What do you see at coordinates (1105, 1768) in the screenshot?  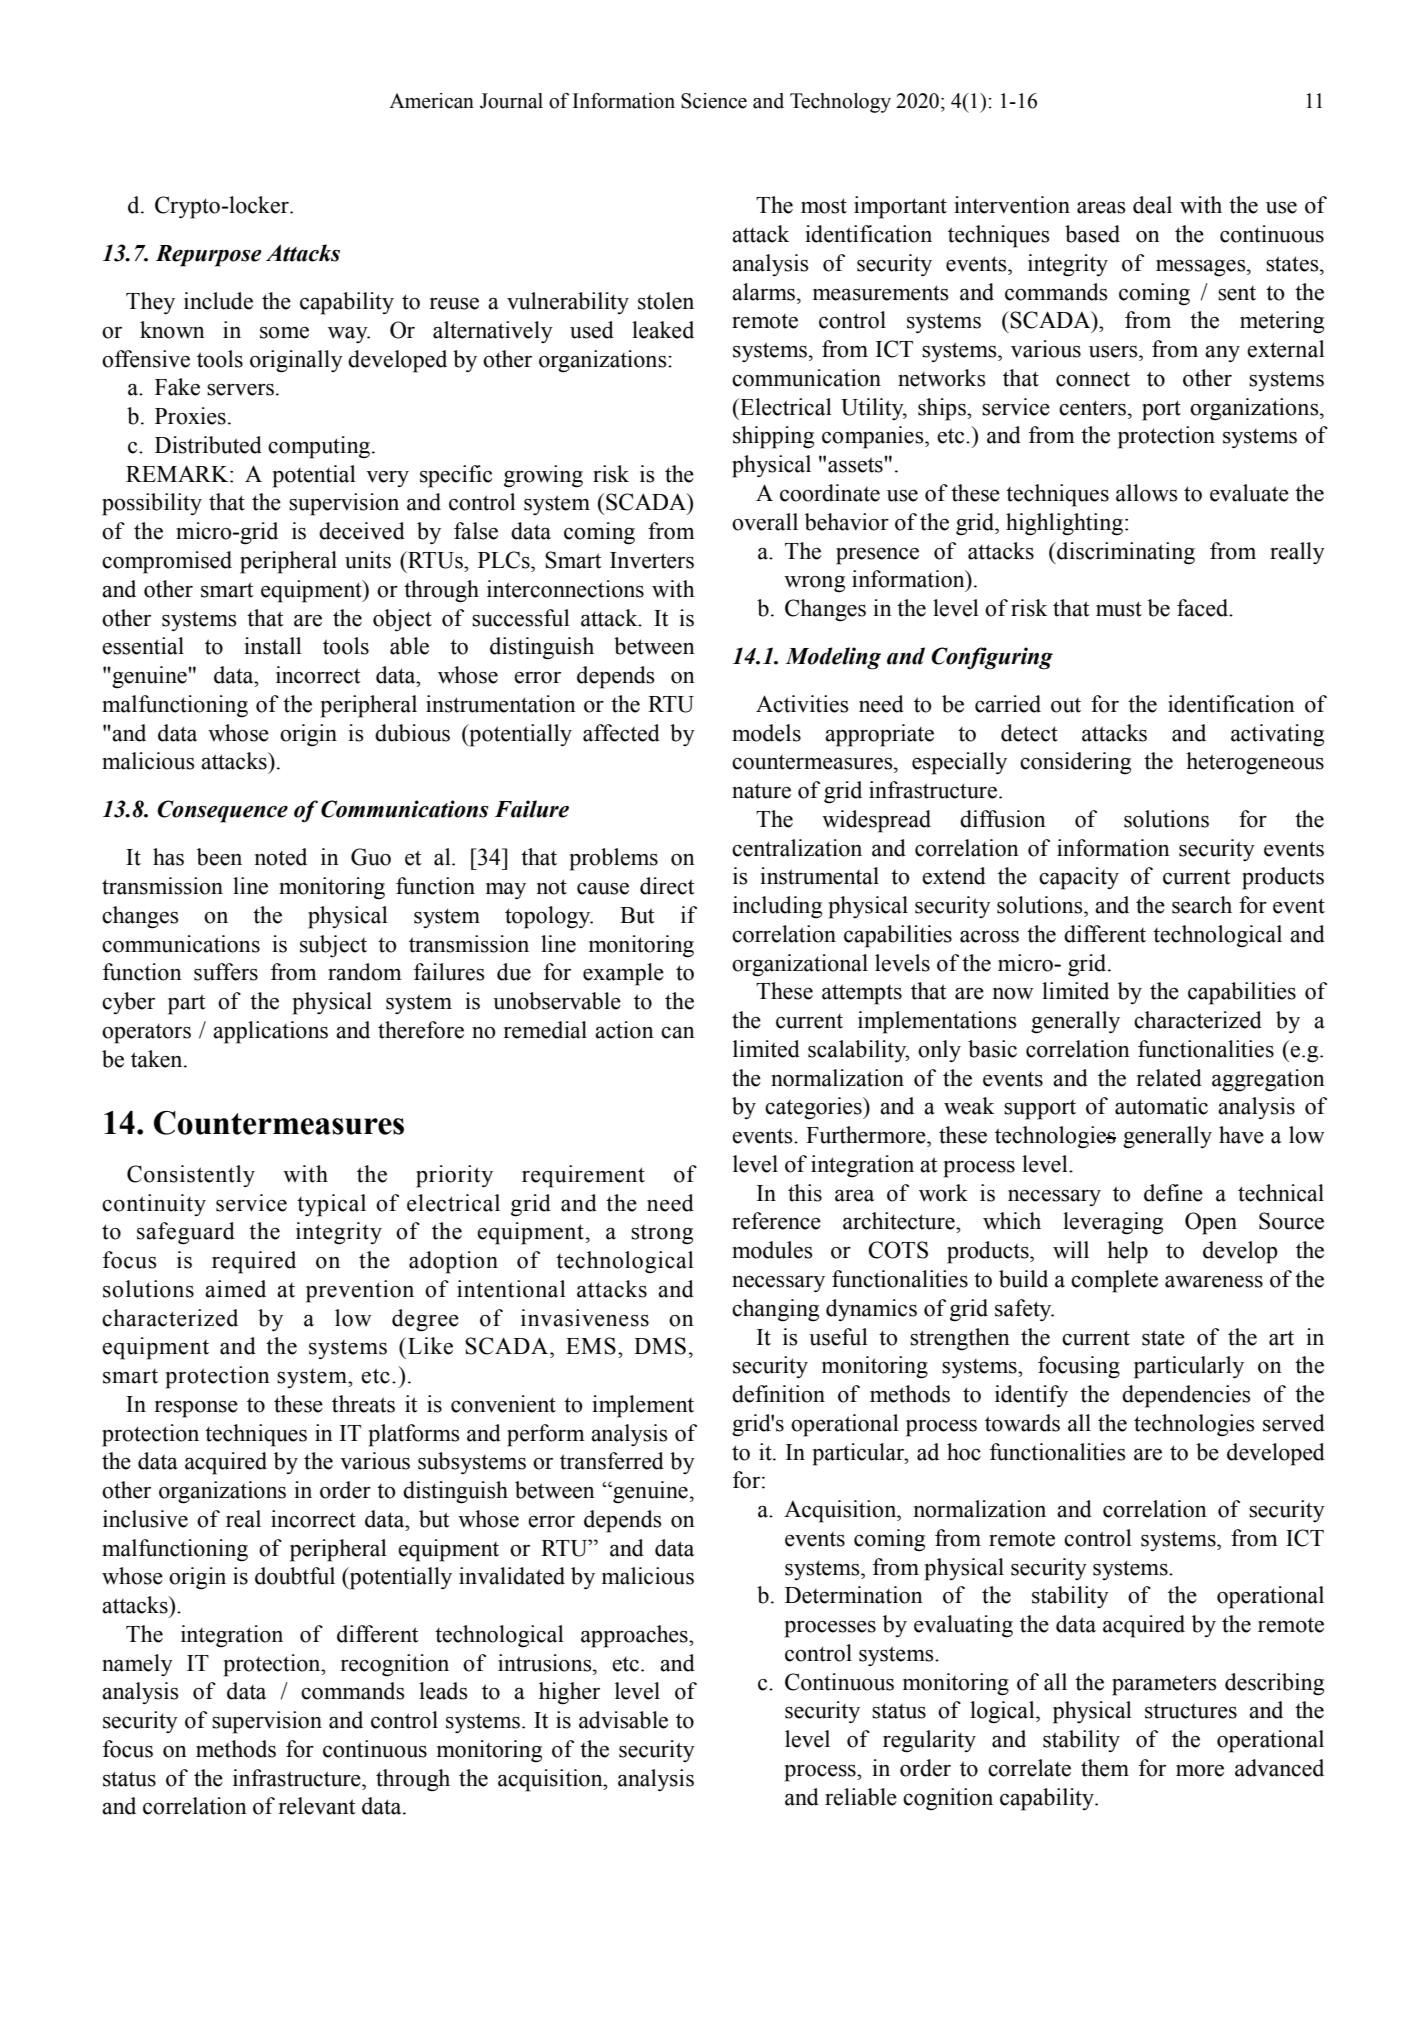 I see `them` at bounding box center [1105, 1768].
